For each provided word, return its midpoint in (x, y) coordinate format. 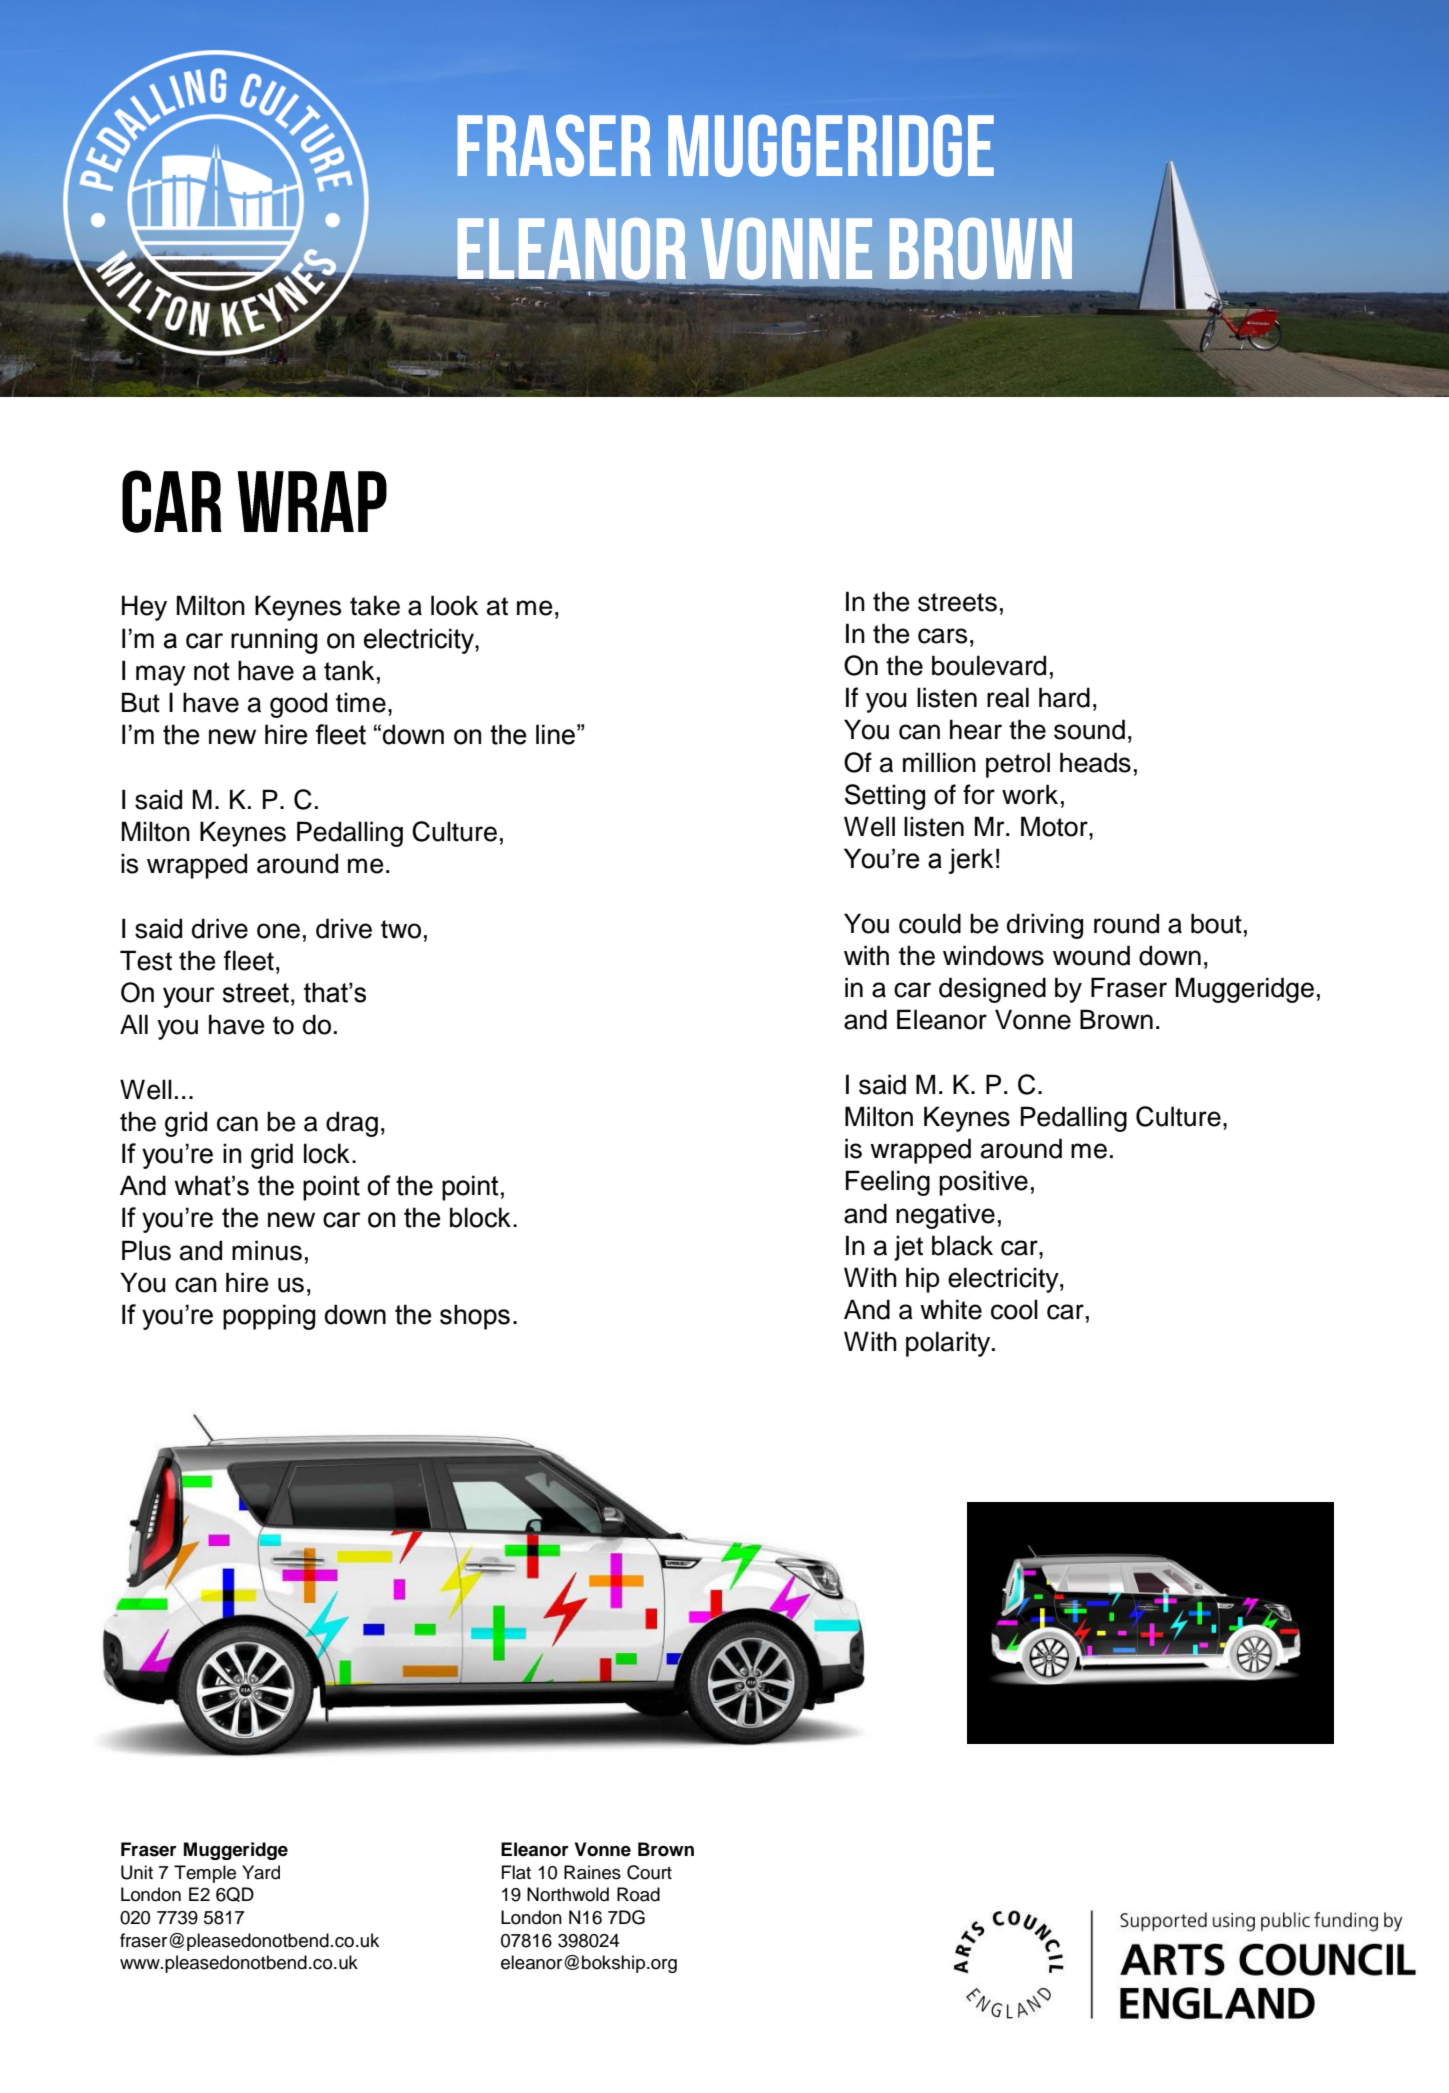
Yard (261, 1872)
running (274, 641)
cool (1014, 1309)
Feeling (888, 1183)
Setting (885, 797)
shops (475, 1317)
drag (352, 1124)
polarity (949, 1344)
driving (1045, 926)
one (278, 931)
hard (1064, 697)
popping (269, 1317)
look (455, 605)
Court (649, 1872)
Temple (205, 1874)
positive (983, 1183)
